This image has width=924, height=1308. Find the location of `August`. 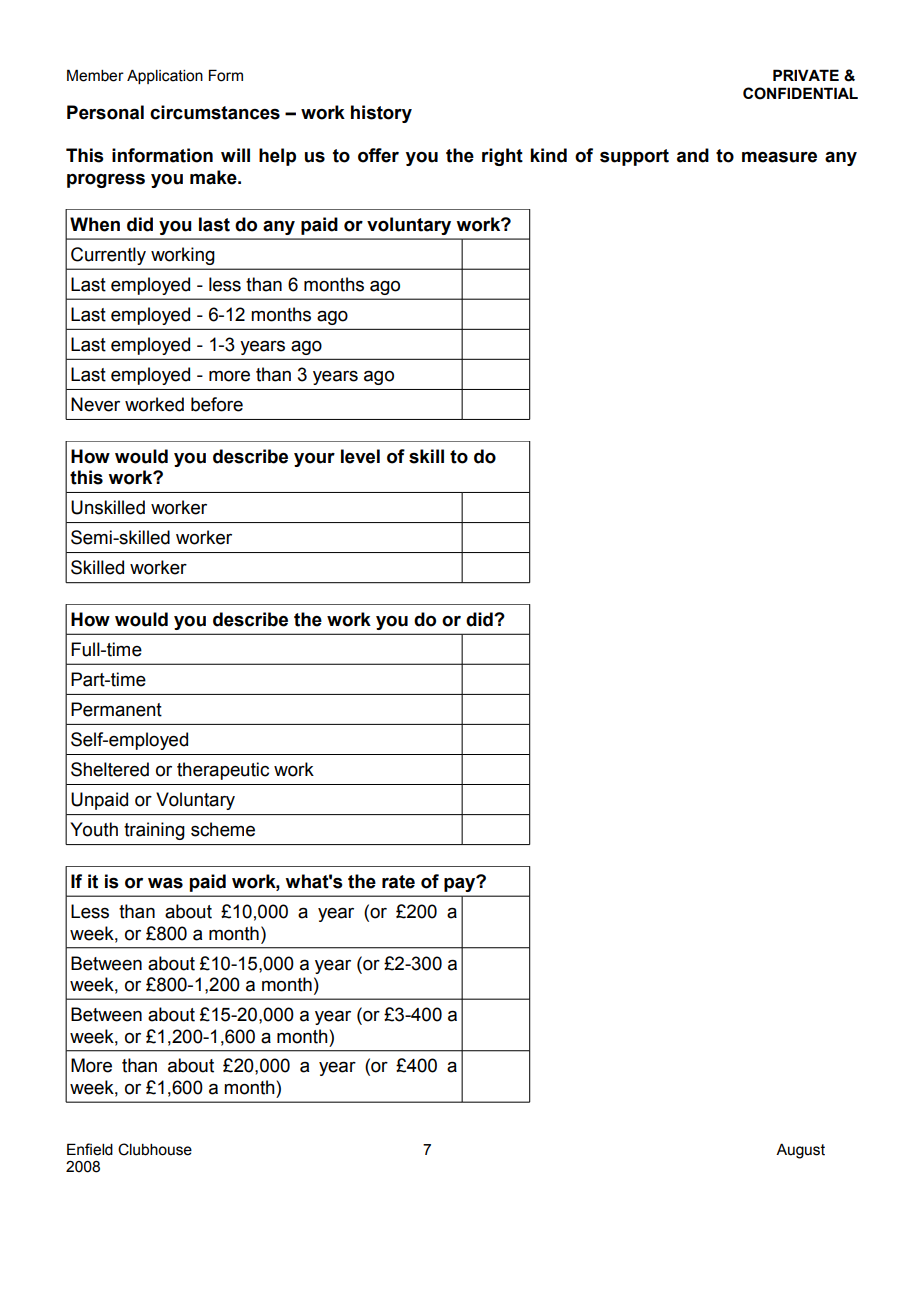

August is located at coordinates (800, 1151).
